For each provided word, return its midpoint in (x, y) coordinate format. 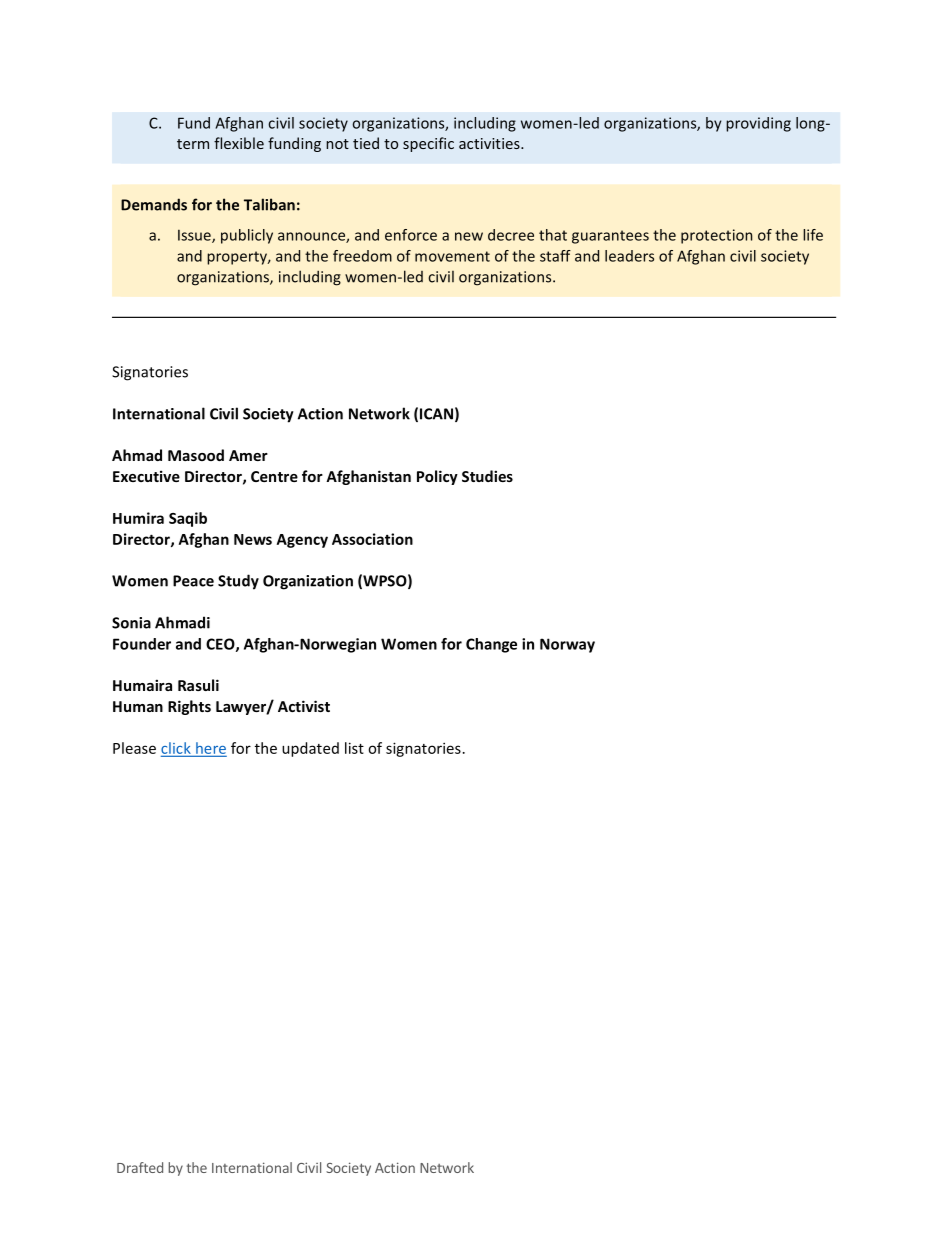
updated (310, 749)
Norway (567, 645)
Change (491, 645)
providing (758, 124)
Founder (142, 644)
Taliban (269, 204)
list (354, 748)
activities (490, 143)
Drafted (140, 1167)
